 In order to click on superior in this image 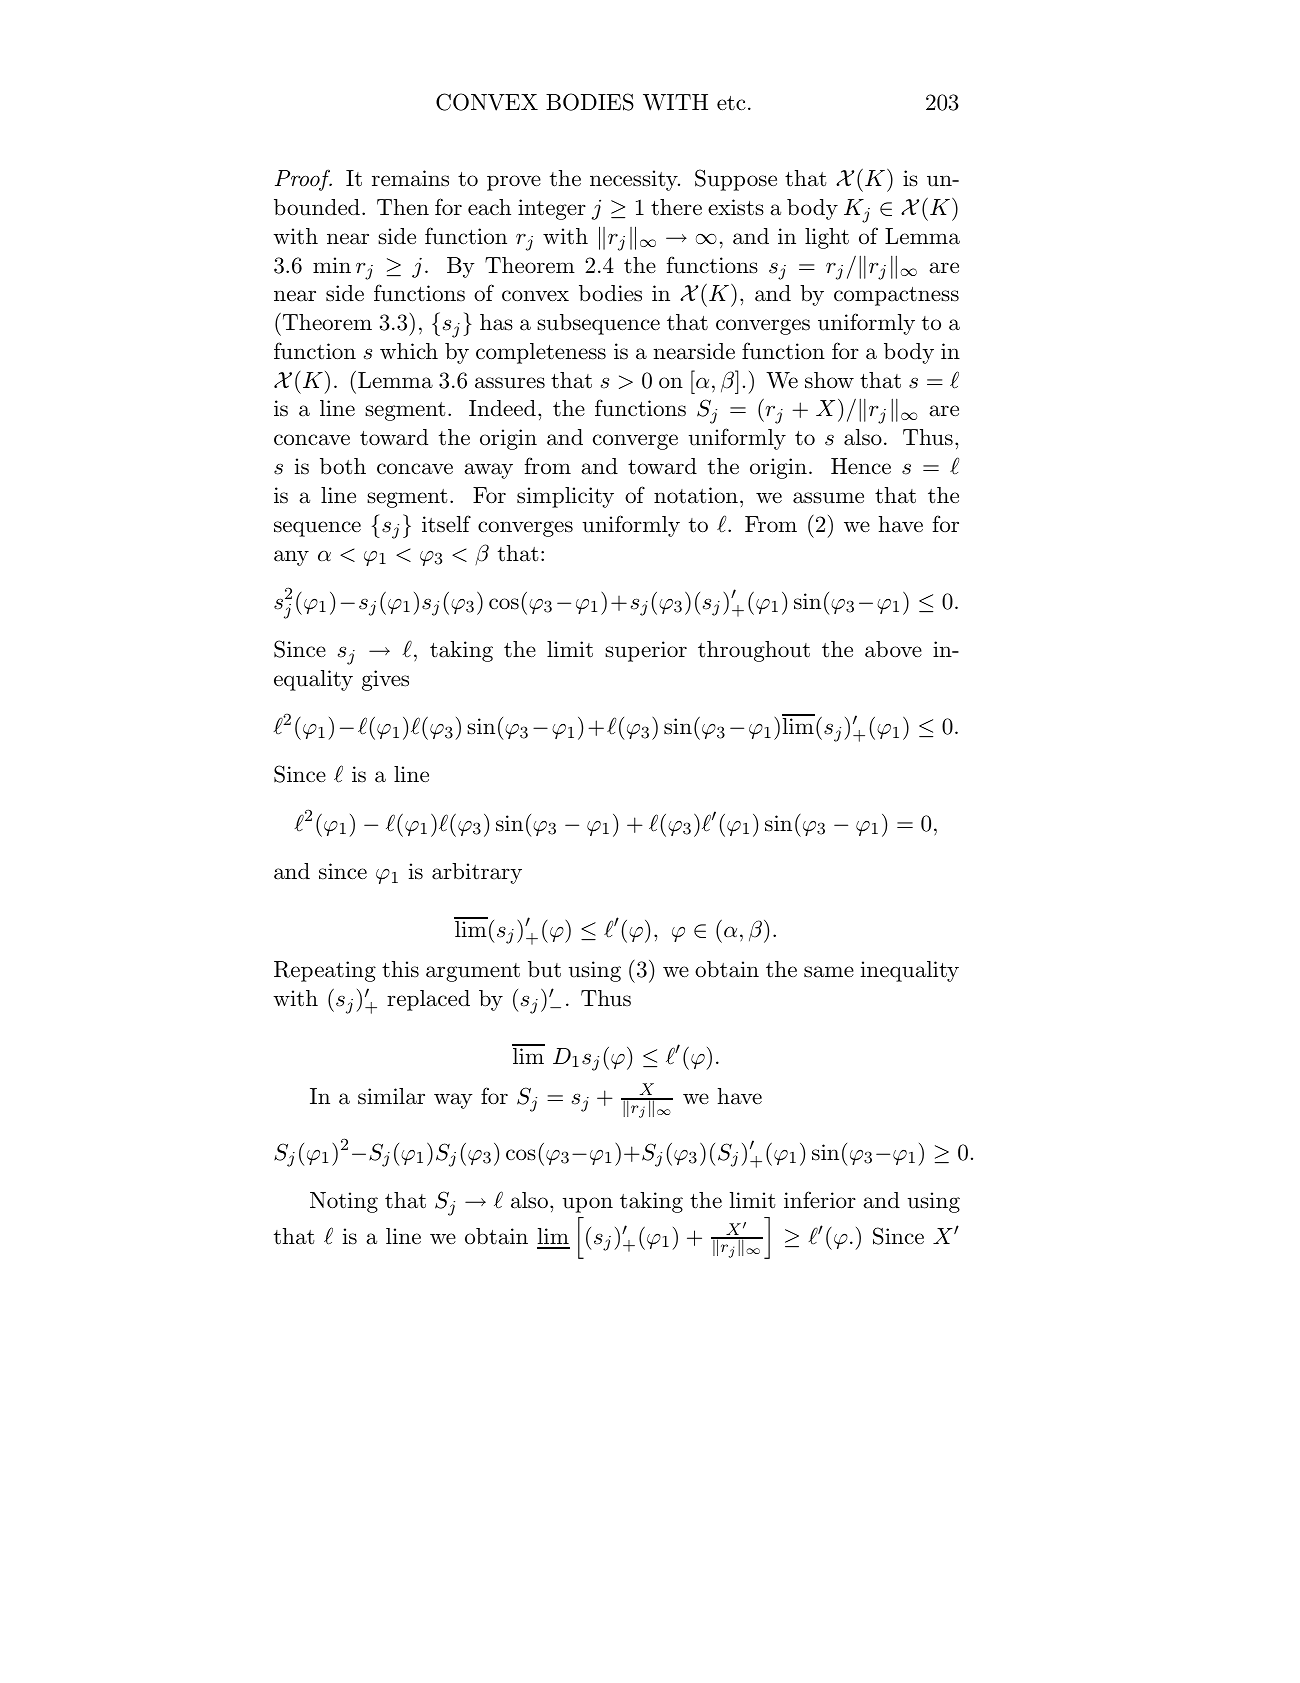, I will do `click(646, 651)`.
